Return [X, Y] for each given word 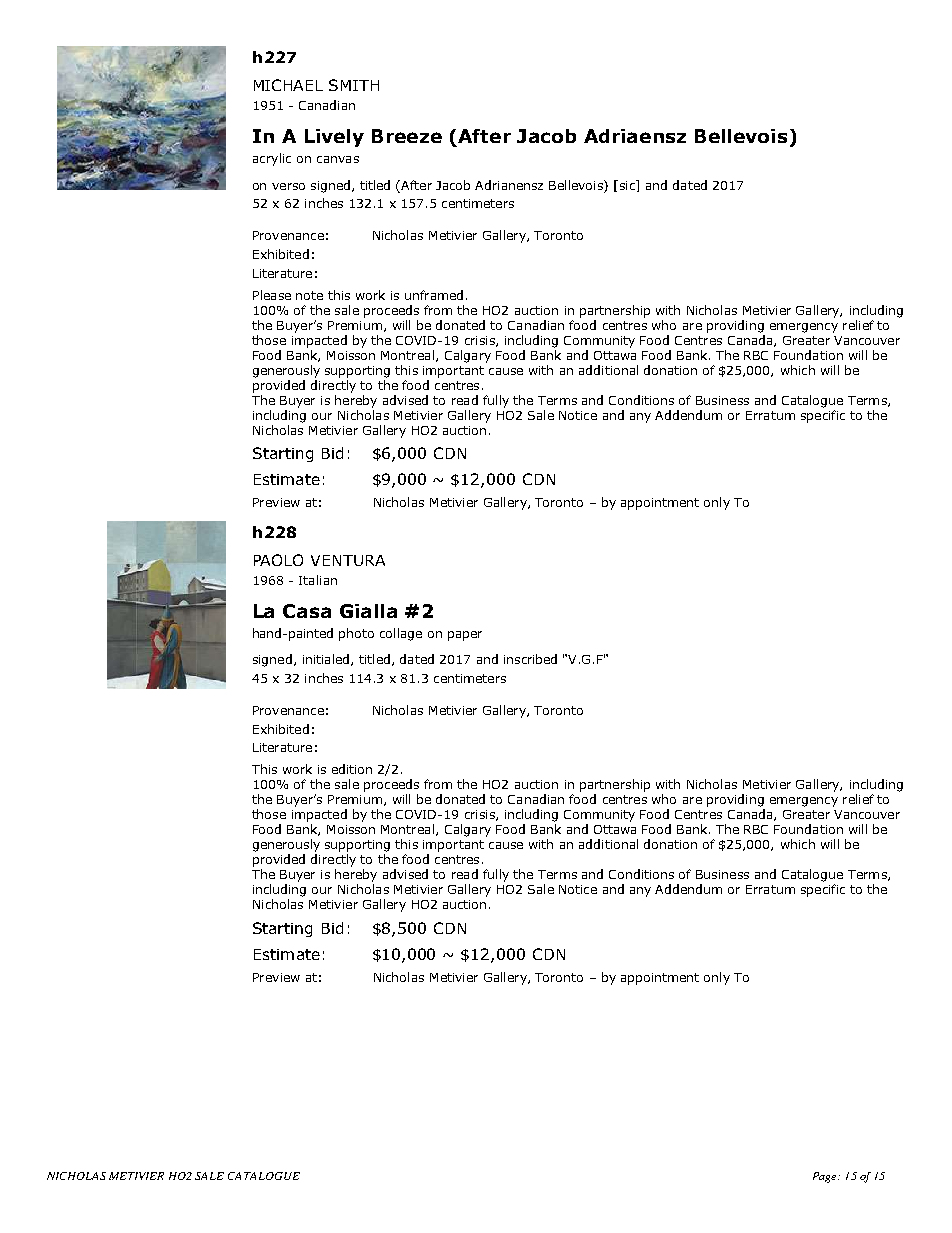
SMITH [354, 85]
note [309, 295]
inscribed [530, 659]
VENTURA [348, 560]
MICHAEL [288, 85]
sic [627, 185]
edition [352, 769]
